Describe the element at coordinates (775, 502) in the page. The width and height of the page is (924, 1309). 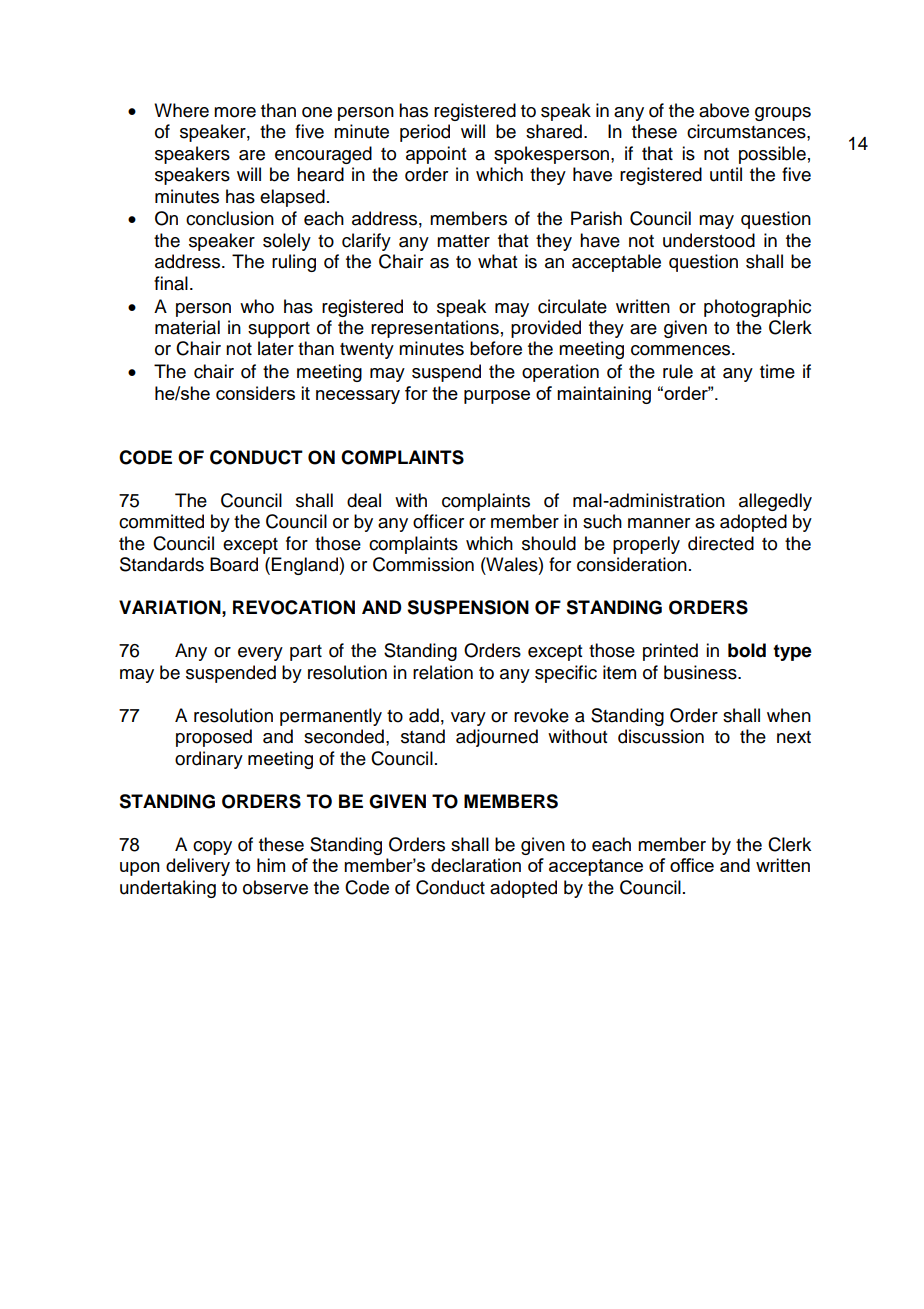
I see `allegedly` at that location.
